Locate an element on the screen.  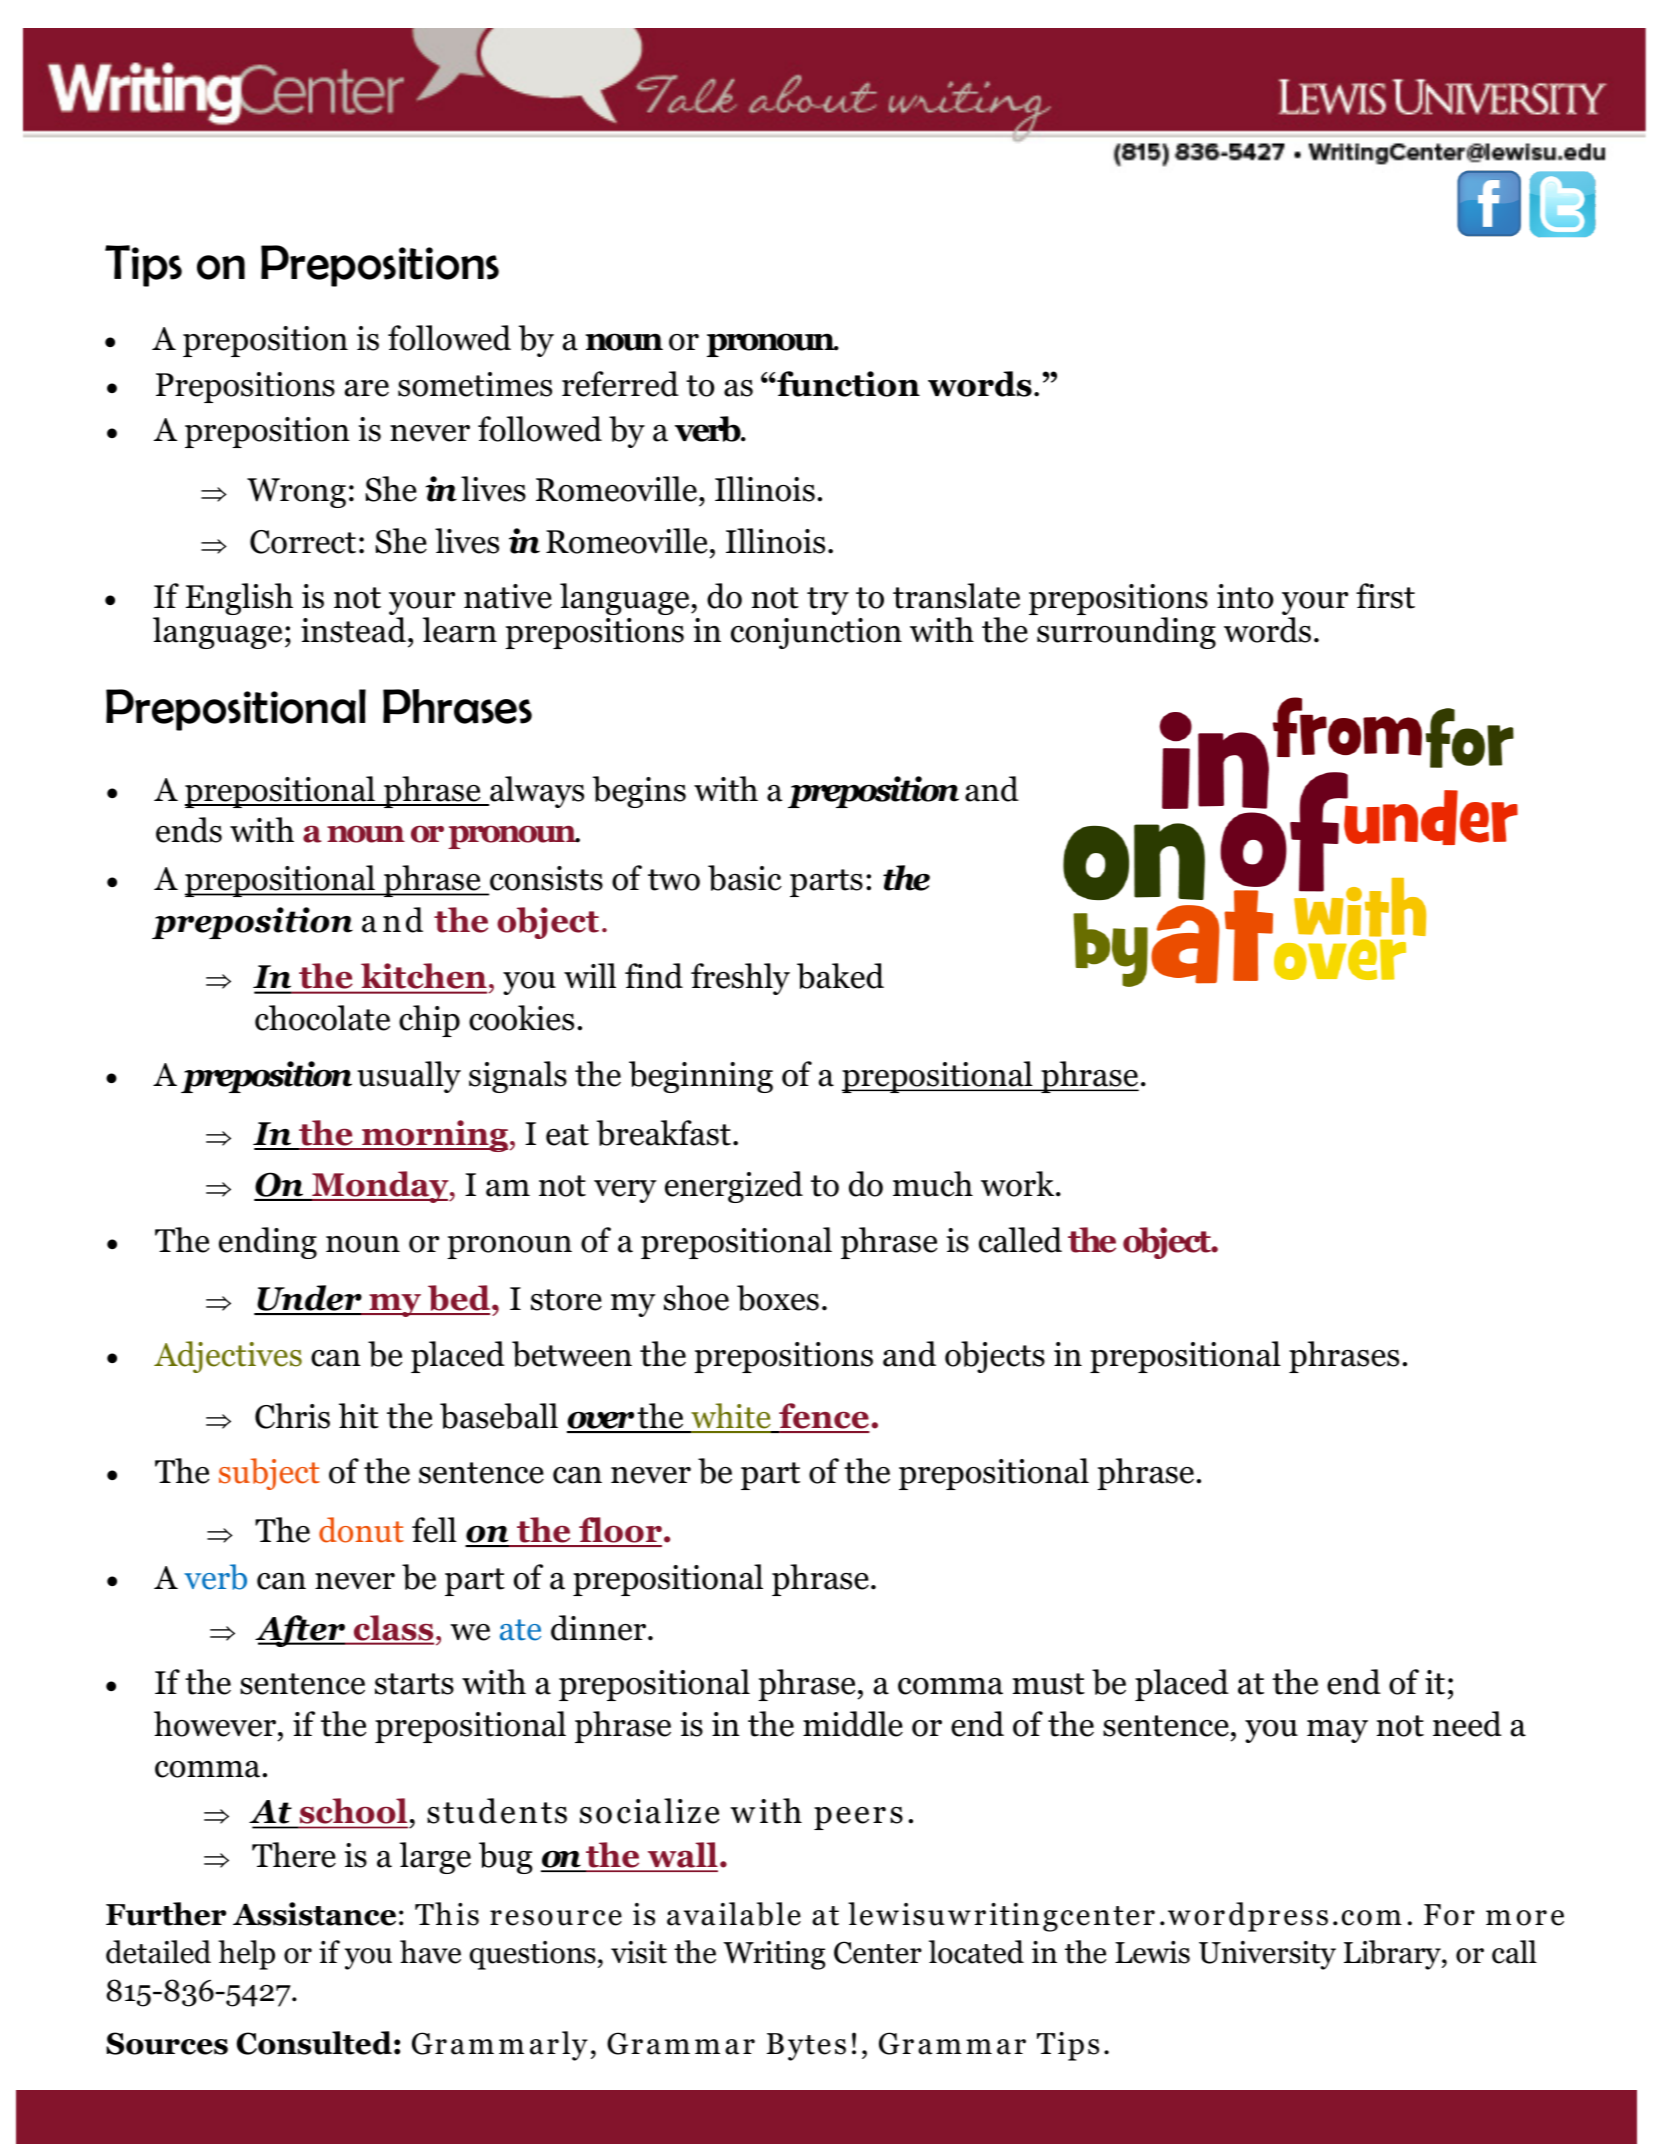
Consulted is located at coordinates (314, 2043).
